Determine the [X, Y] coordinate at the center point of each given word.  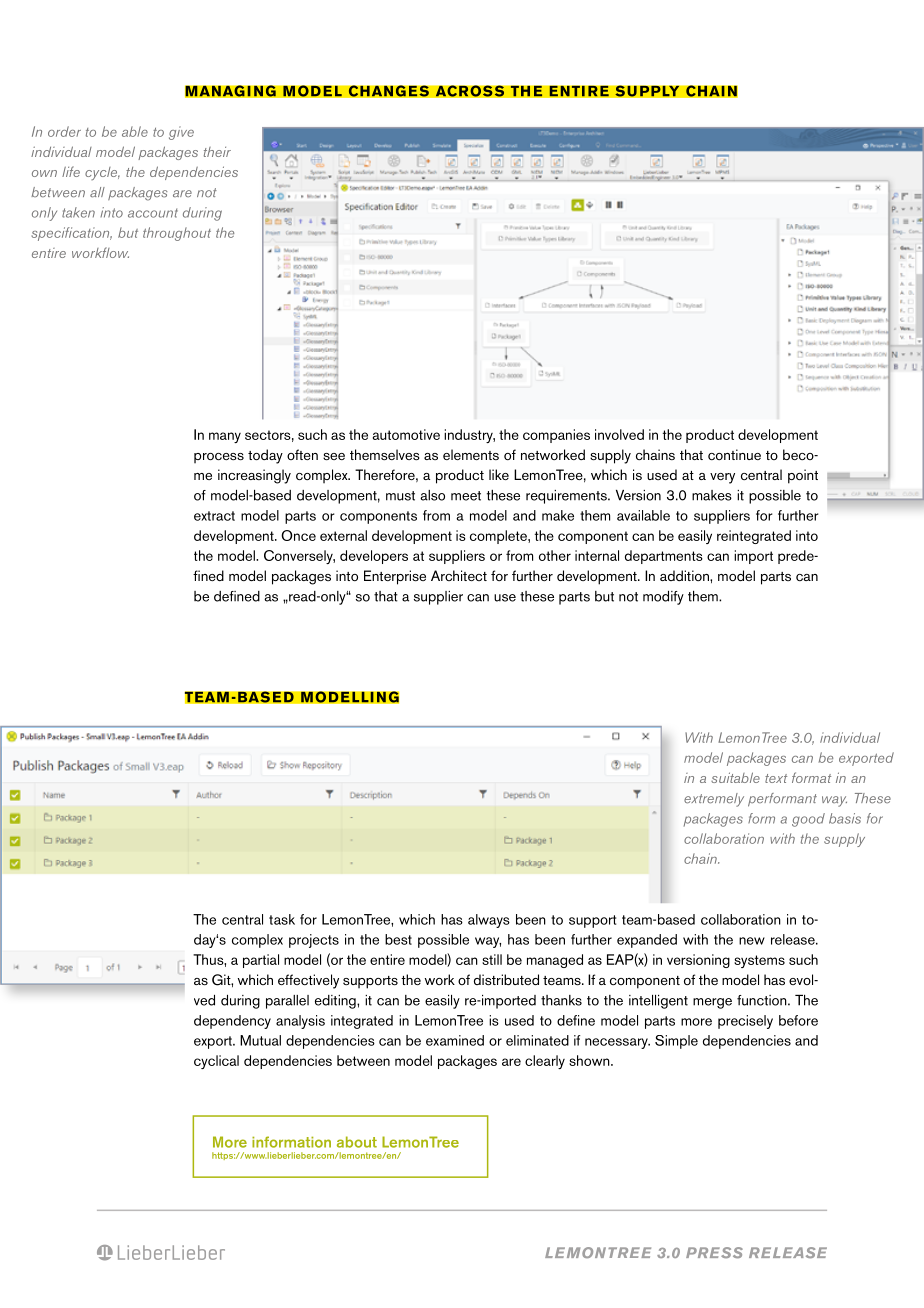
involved [619, 434]
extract [214, 516]
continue [734, 454]
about [357, 1142]
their [217, 152]
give [181, 133]
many [225, 437]
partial [261, 961]
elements [471, 454]
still [492, 959]
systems [759, 961]
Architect [459, 575]
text [776, 778]
